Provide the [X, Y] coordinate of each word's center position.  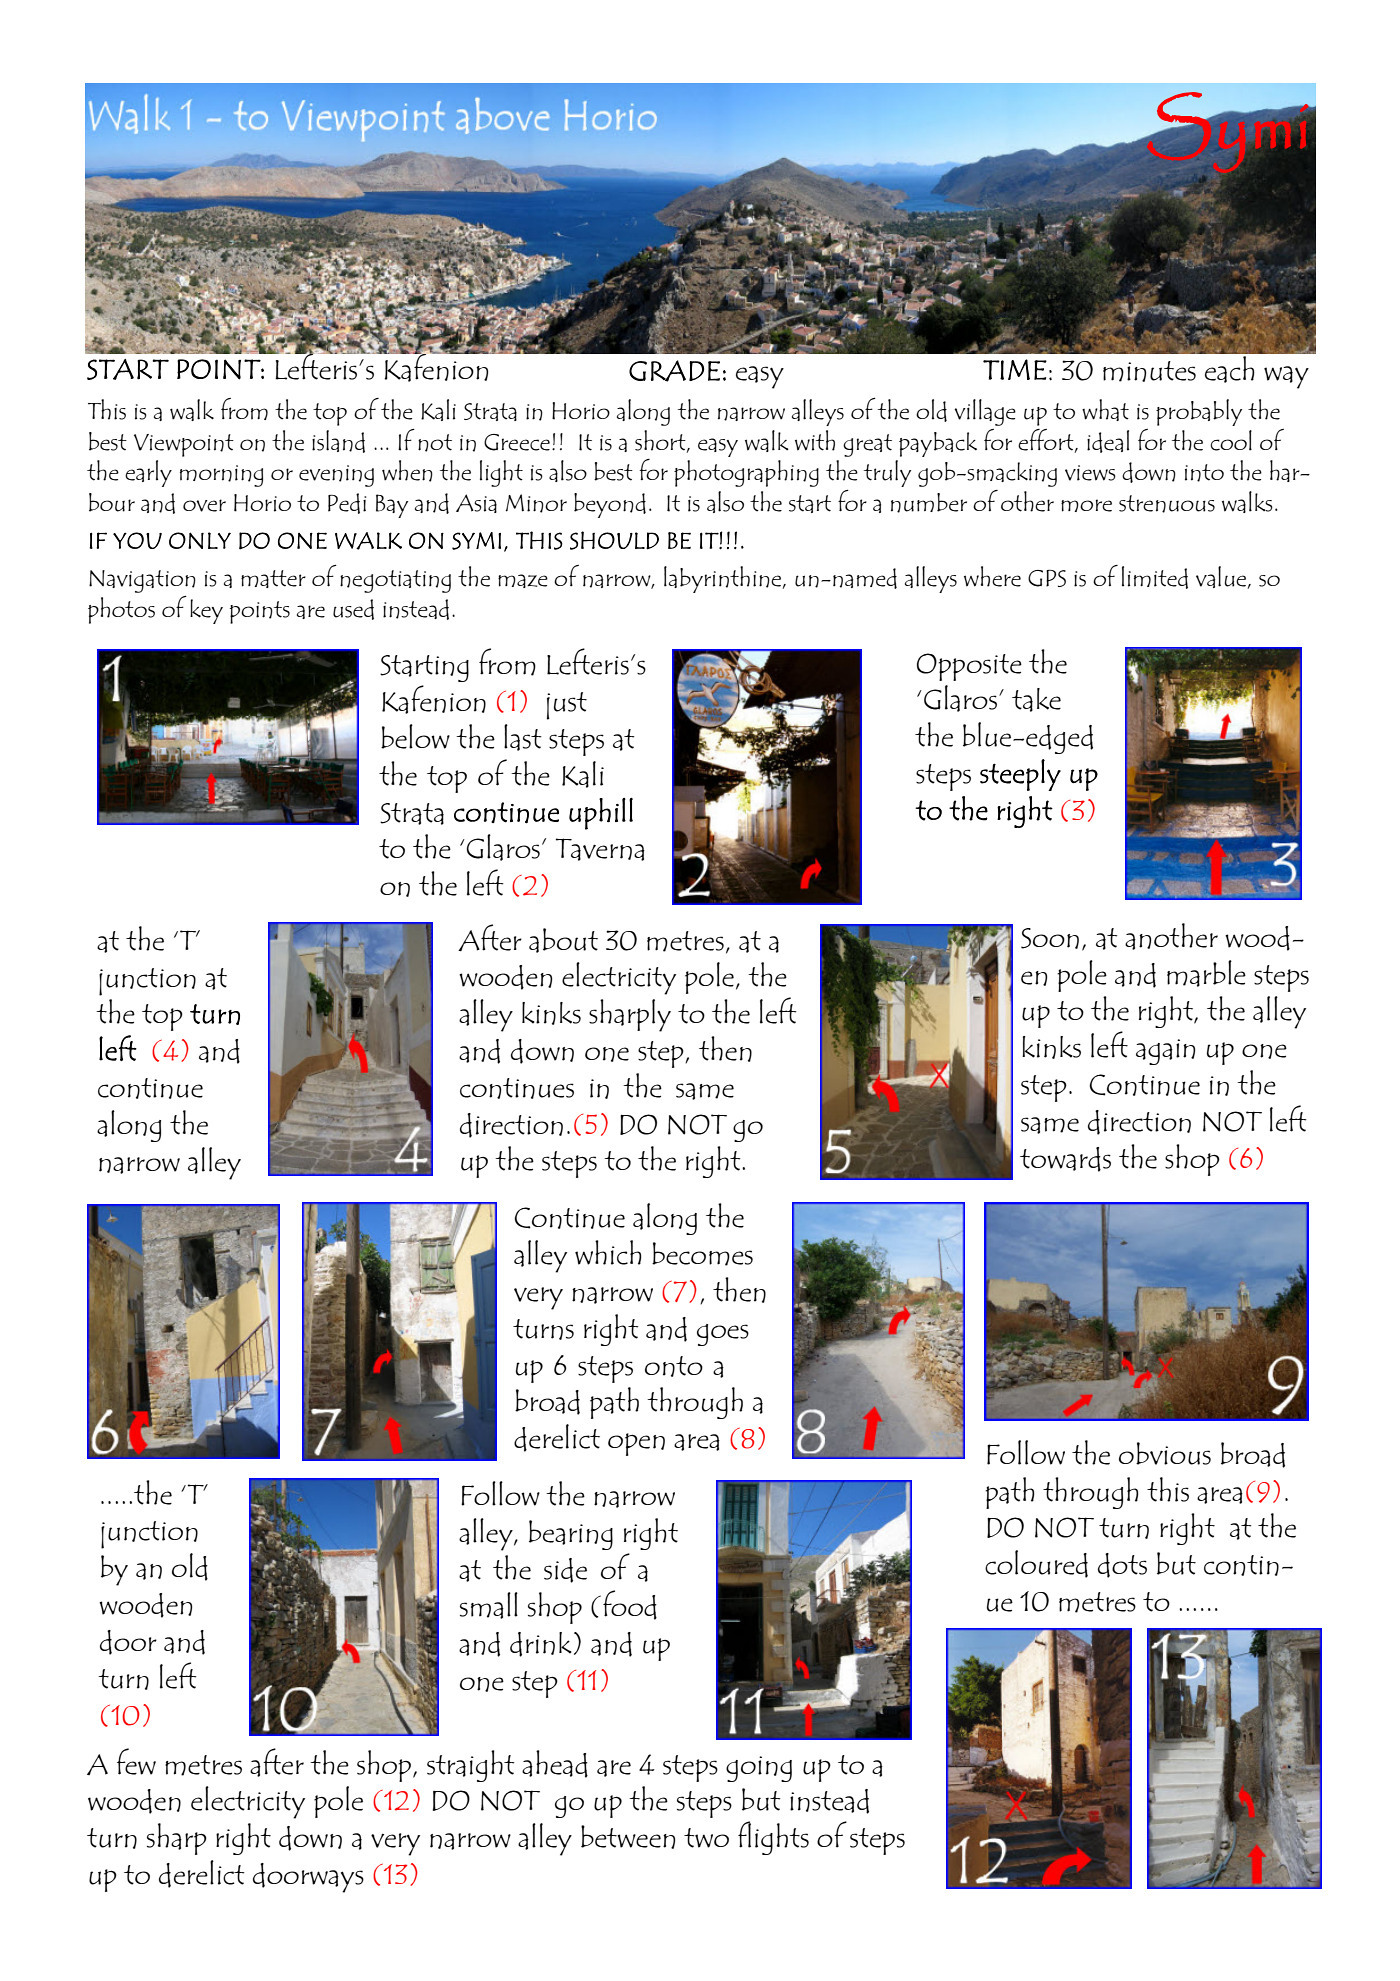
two [706, 1838]
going [759, 1769]
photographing [746, 473]
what [1105, 410]
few [136, 1761]
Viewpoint [184, 445]
